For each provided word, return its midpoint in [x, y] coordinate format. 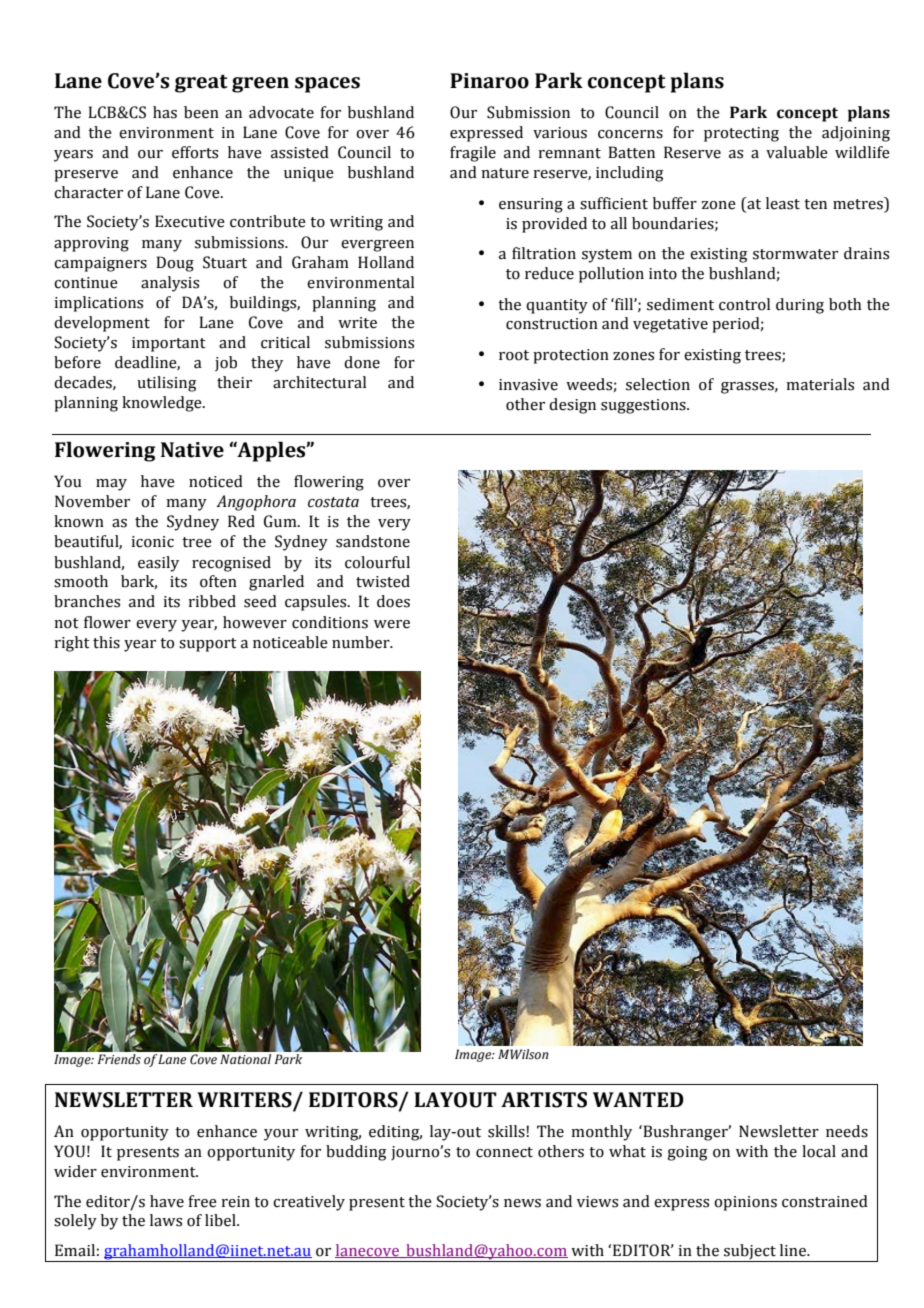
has [165, 112]
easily [158, 564]
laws [166, 1220]
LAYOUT [455, 1100]
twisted [383, 581]
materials [820, 384]
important [169, 344]
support [208, 645]
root [514, 355]
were [392, 624]
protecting [741, 134]
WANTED [638, 1099]
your [281, 1135]
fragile [473, 154]
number [362, 642]
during [800, 306]
